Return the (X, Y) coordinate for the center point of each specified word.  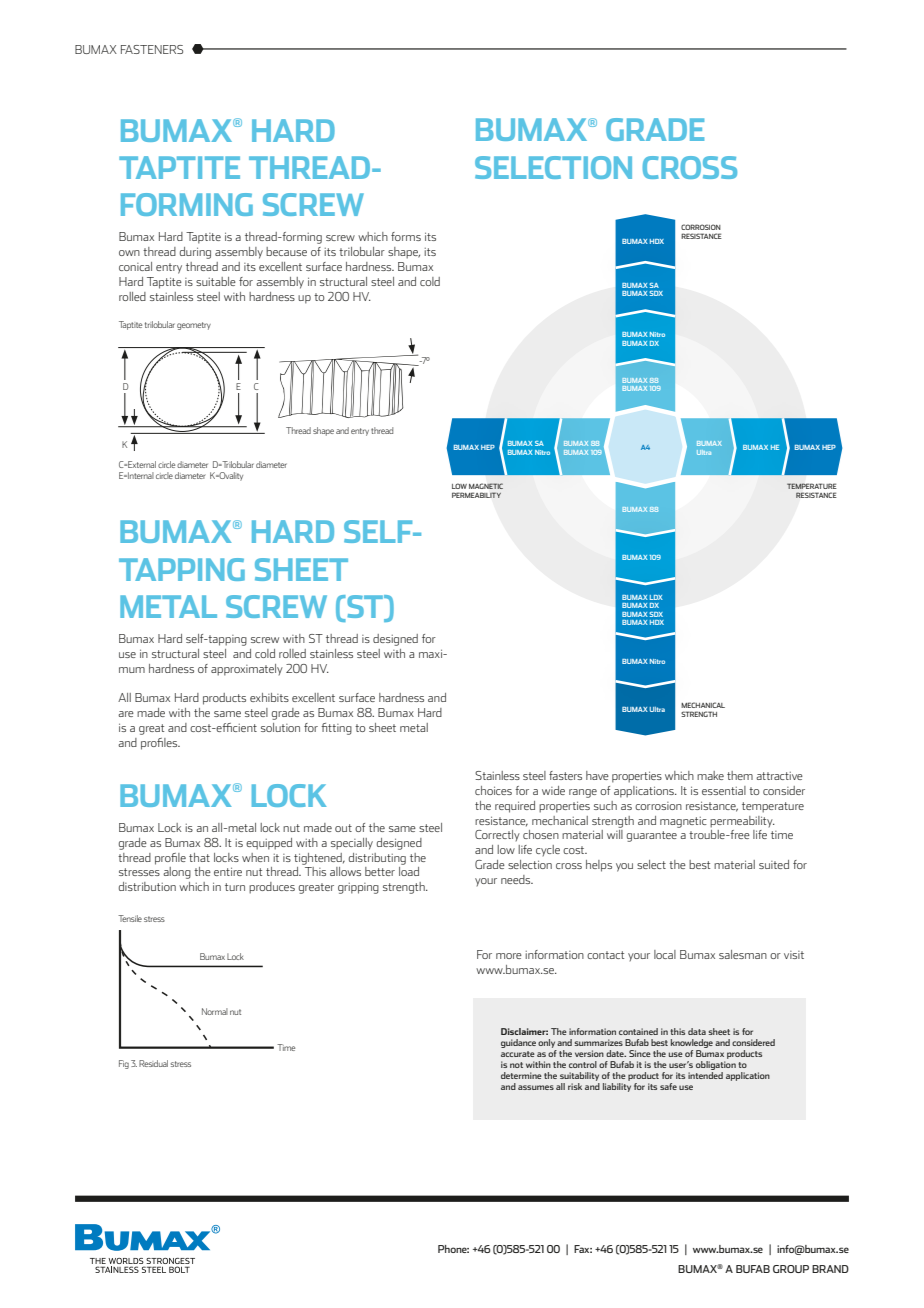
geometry (194, 326)
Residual (153, 1063)
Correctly (497, 835)
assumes (536, 1087)
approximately (247, 670)
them (740, 775)
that (199, 857)
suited (774, 864)
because (286, 251)
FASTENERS (152, 49)
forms (406, 236)
